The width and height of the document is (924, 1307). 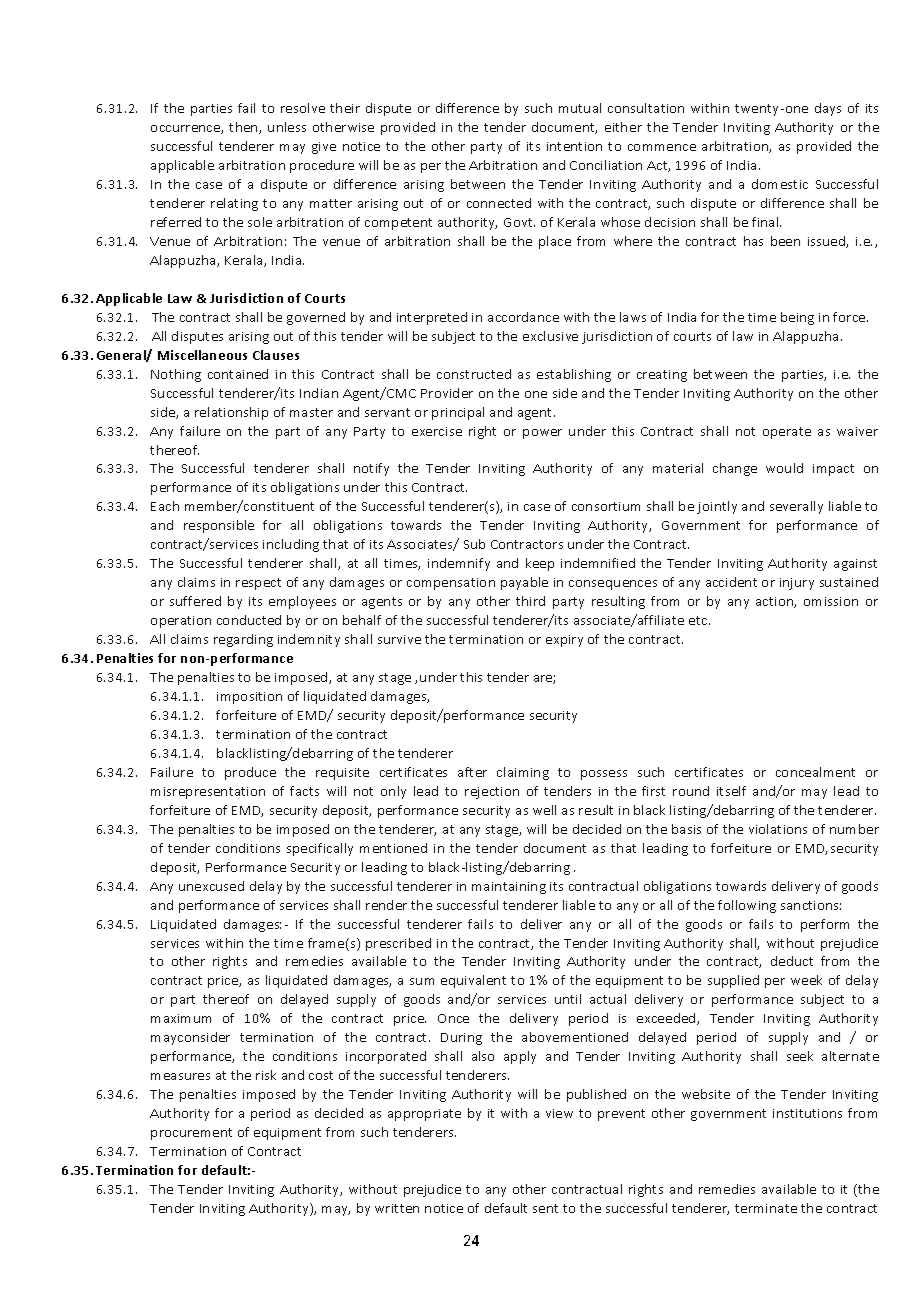 What do you see at coordinates (244, 128) in the document?
I see `then` at bounding box center [244, 128].
